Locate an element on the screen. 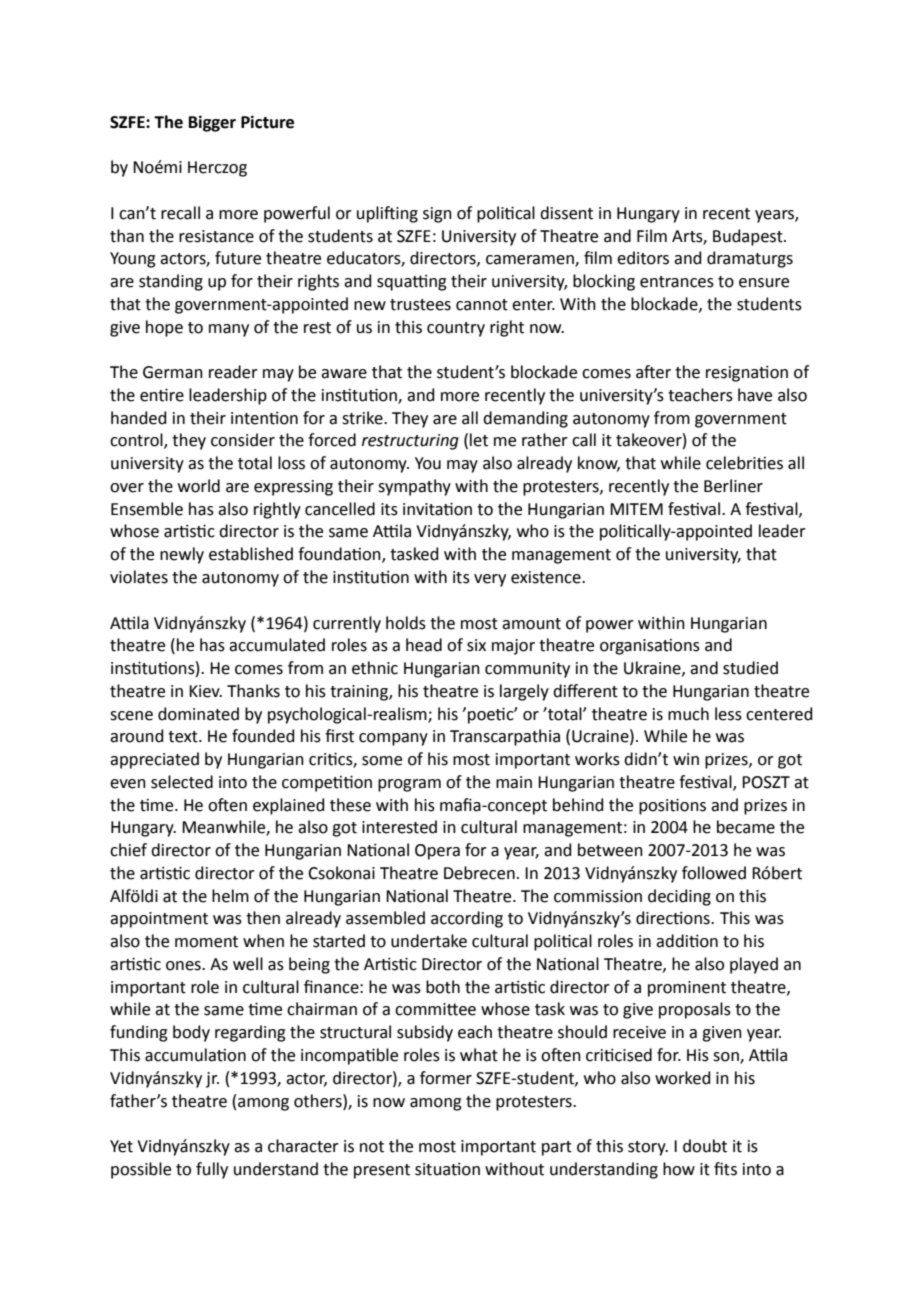  studied is located at coordinates (750, 668).
